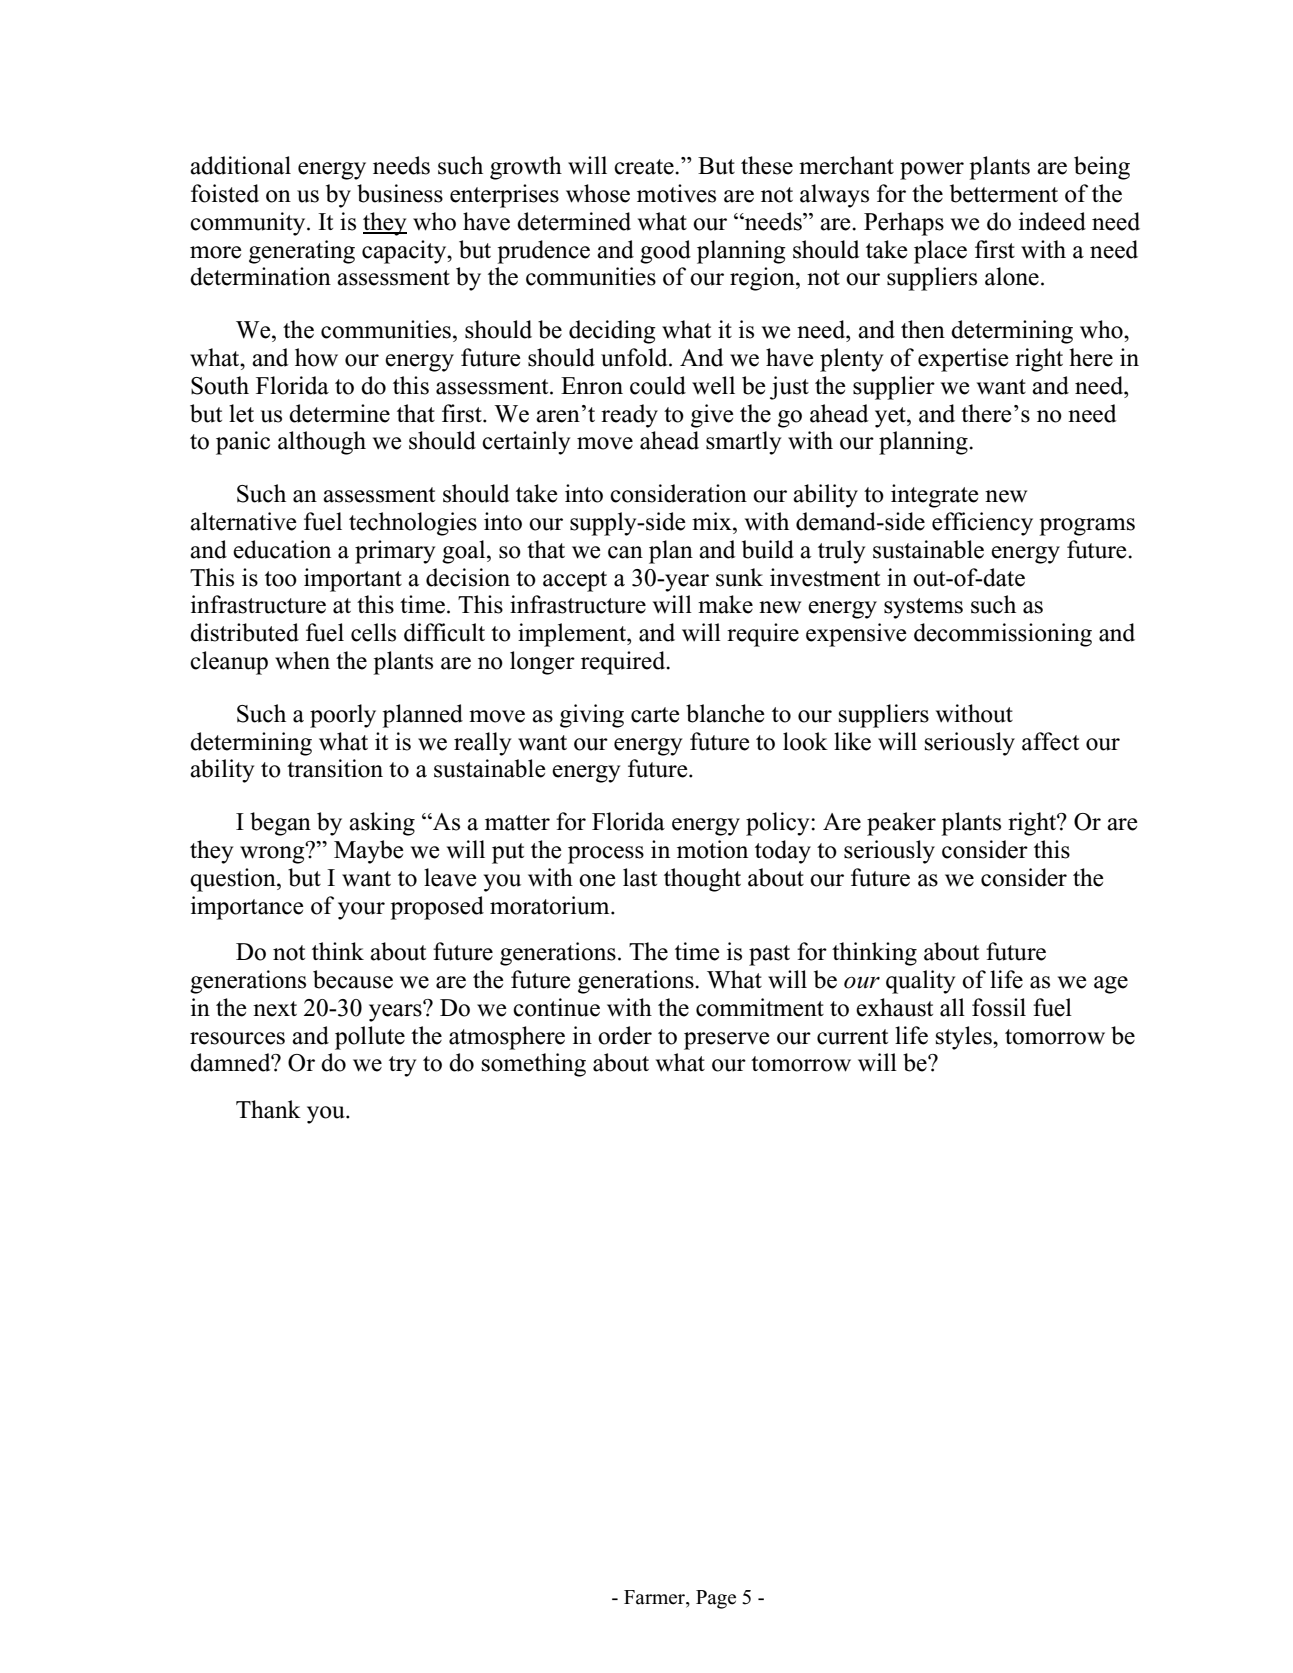  What do you see at coordinates (625, 1035) in the document?
I see `order` at bounding box center [625, 1035].
